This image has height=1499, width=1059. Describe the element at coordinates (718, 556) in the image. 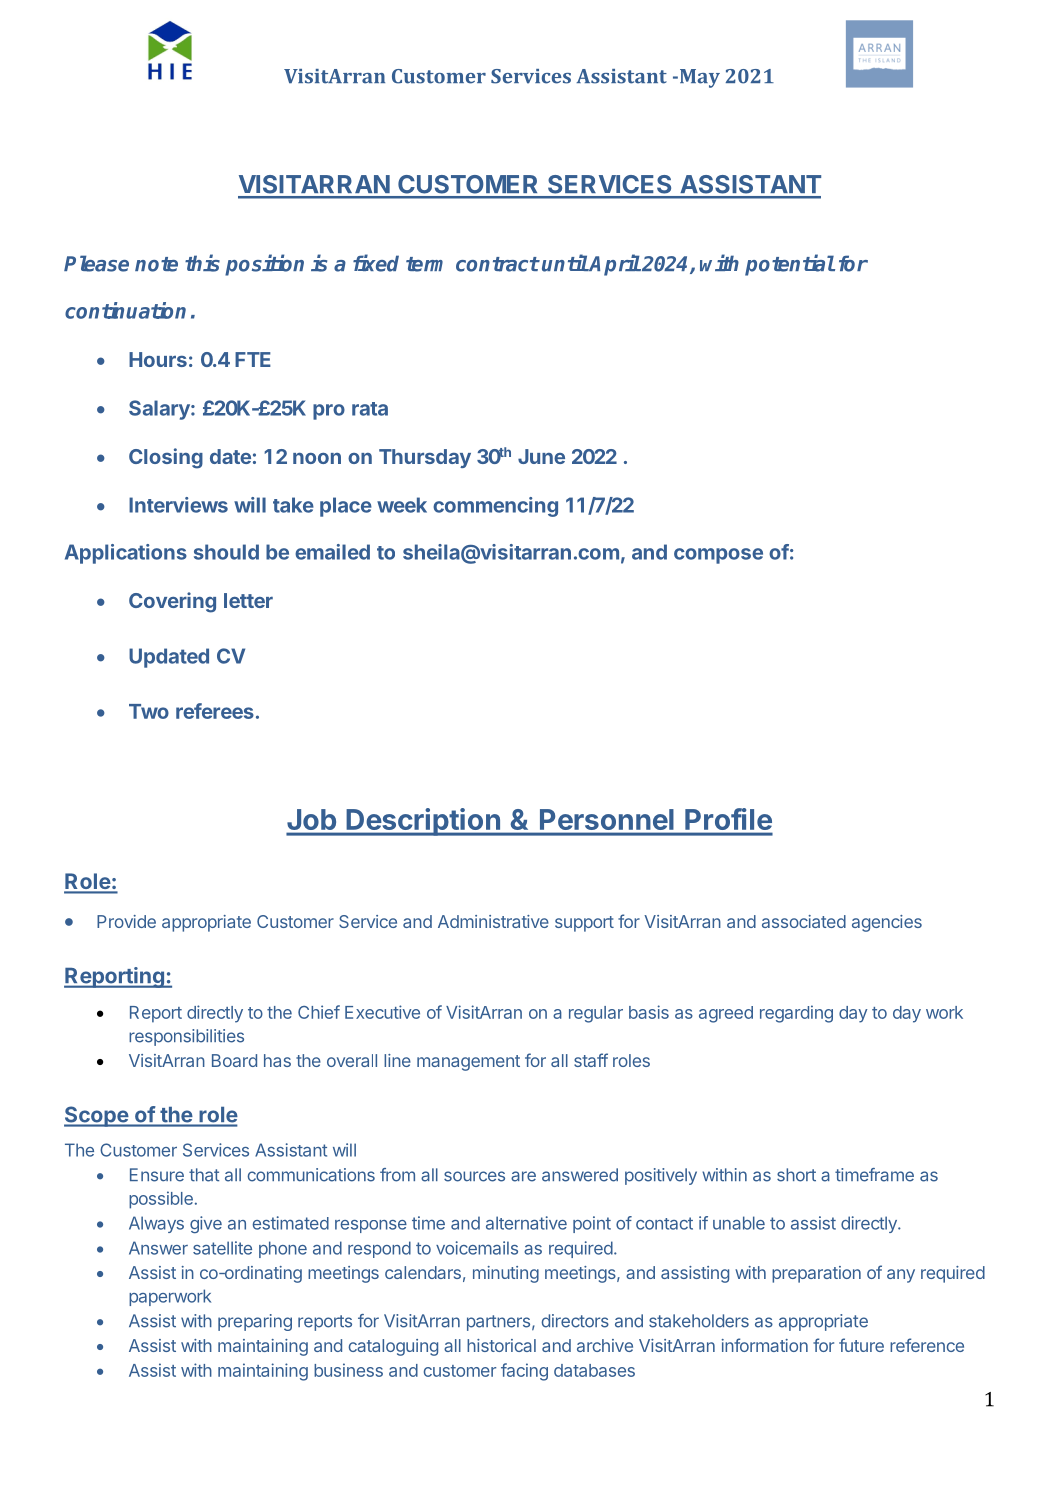

I see `compose` at that location.
